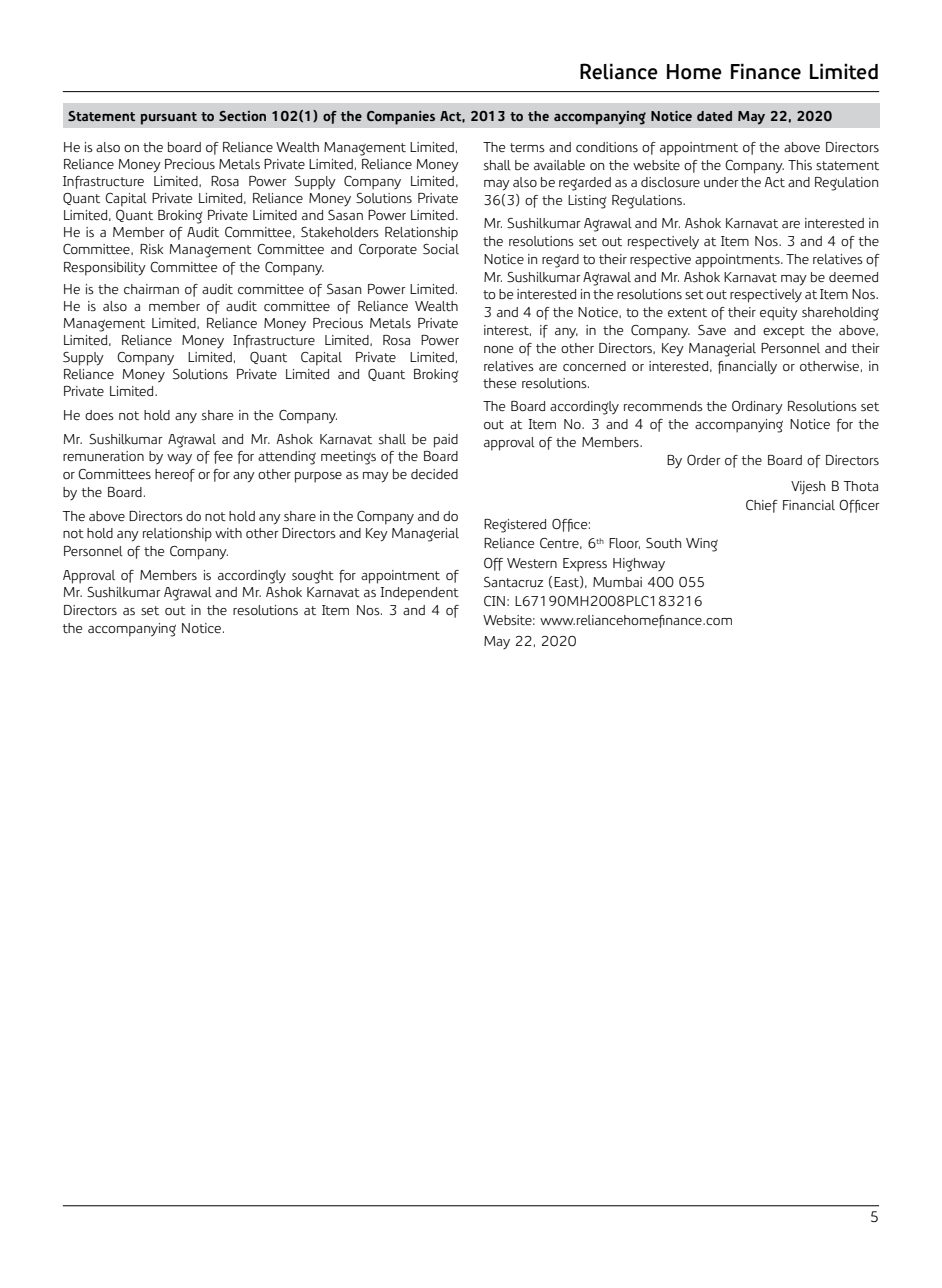 The width and height of the image is (942, 1288). I want to click on dated, so click(714, 116).
